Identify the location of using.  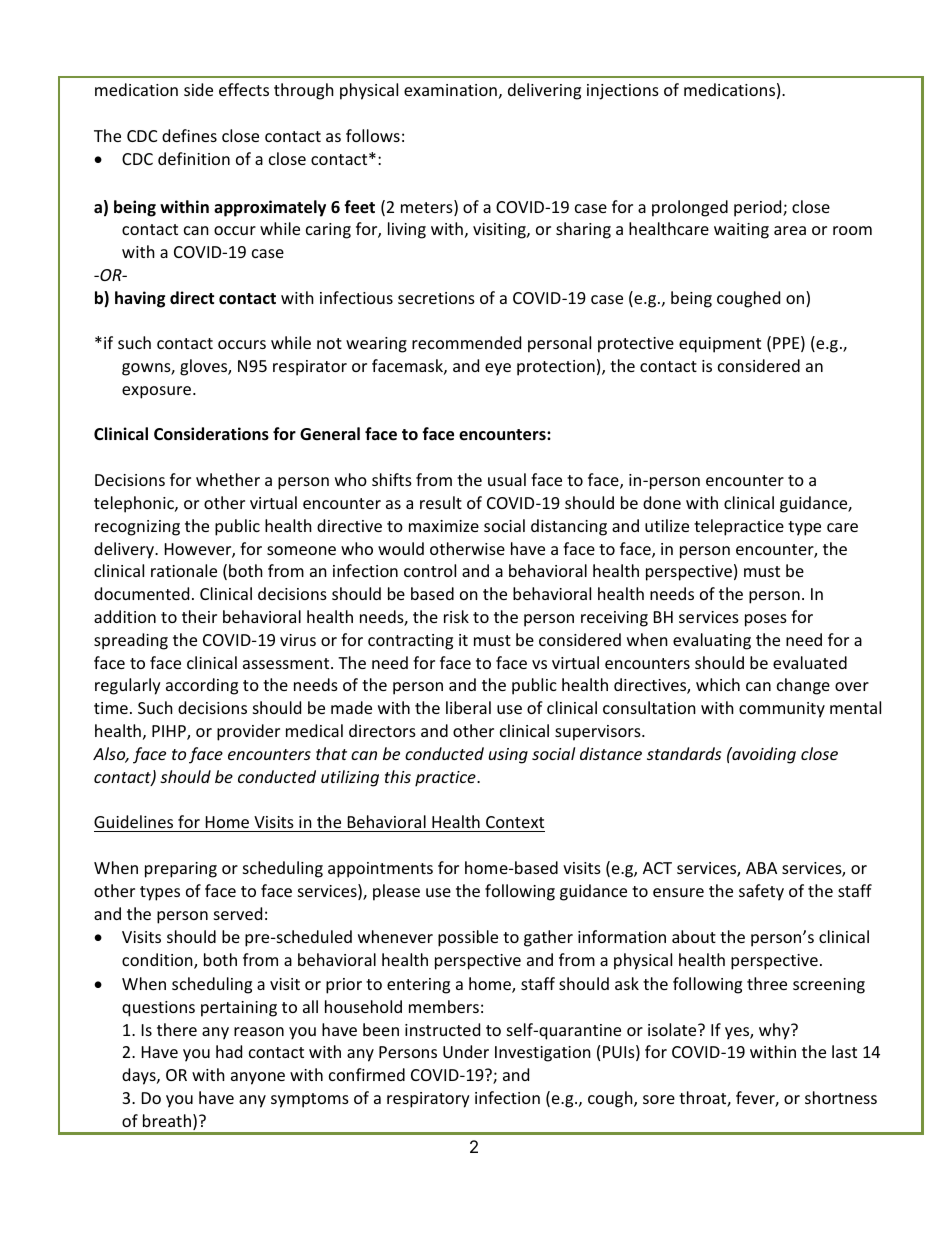
(508, 756).
